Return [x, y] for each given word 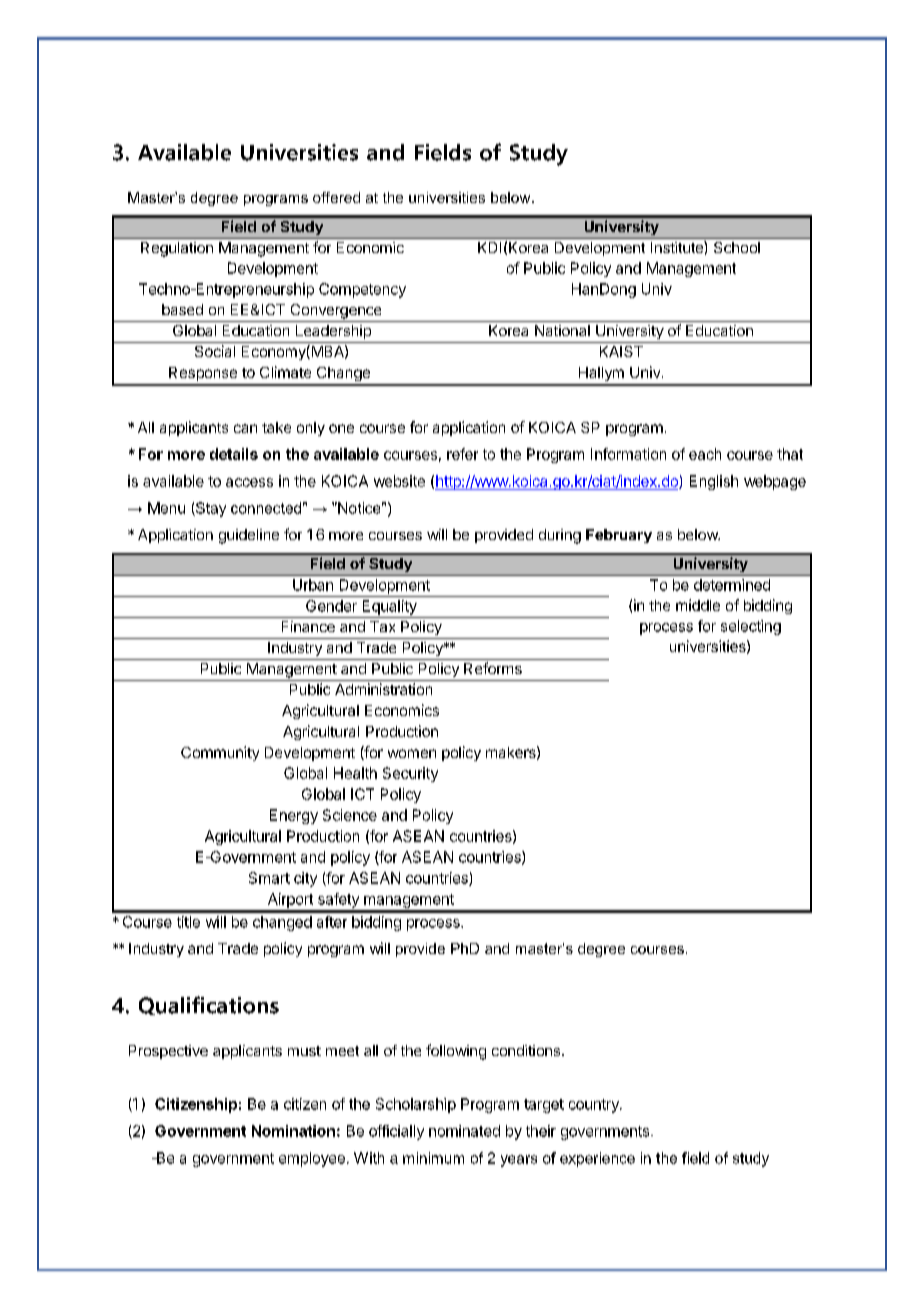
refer [462, 454]
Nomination [293, 1131]
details [234, 454]
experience [597, 1159]
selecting [751, 627]
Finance [308, 626]
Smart [269, 878]
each [705, 454]
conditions [526, 1050]
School [737, 247]
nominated [464, 1131]
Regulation [177, 249]
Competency [362, 290]
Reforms [493, 668]
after [332, 922]
